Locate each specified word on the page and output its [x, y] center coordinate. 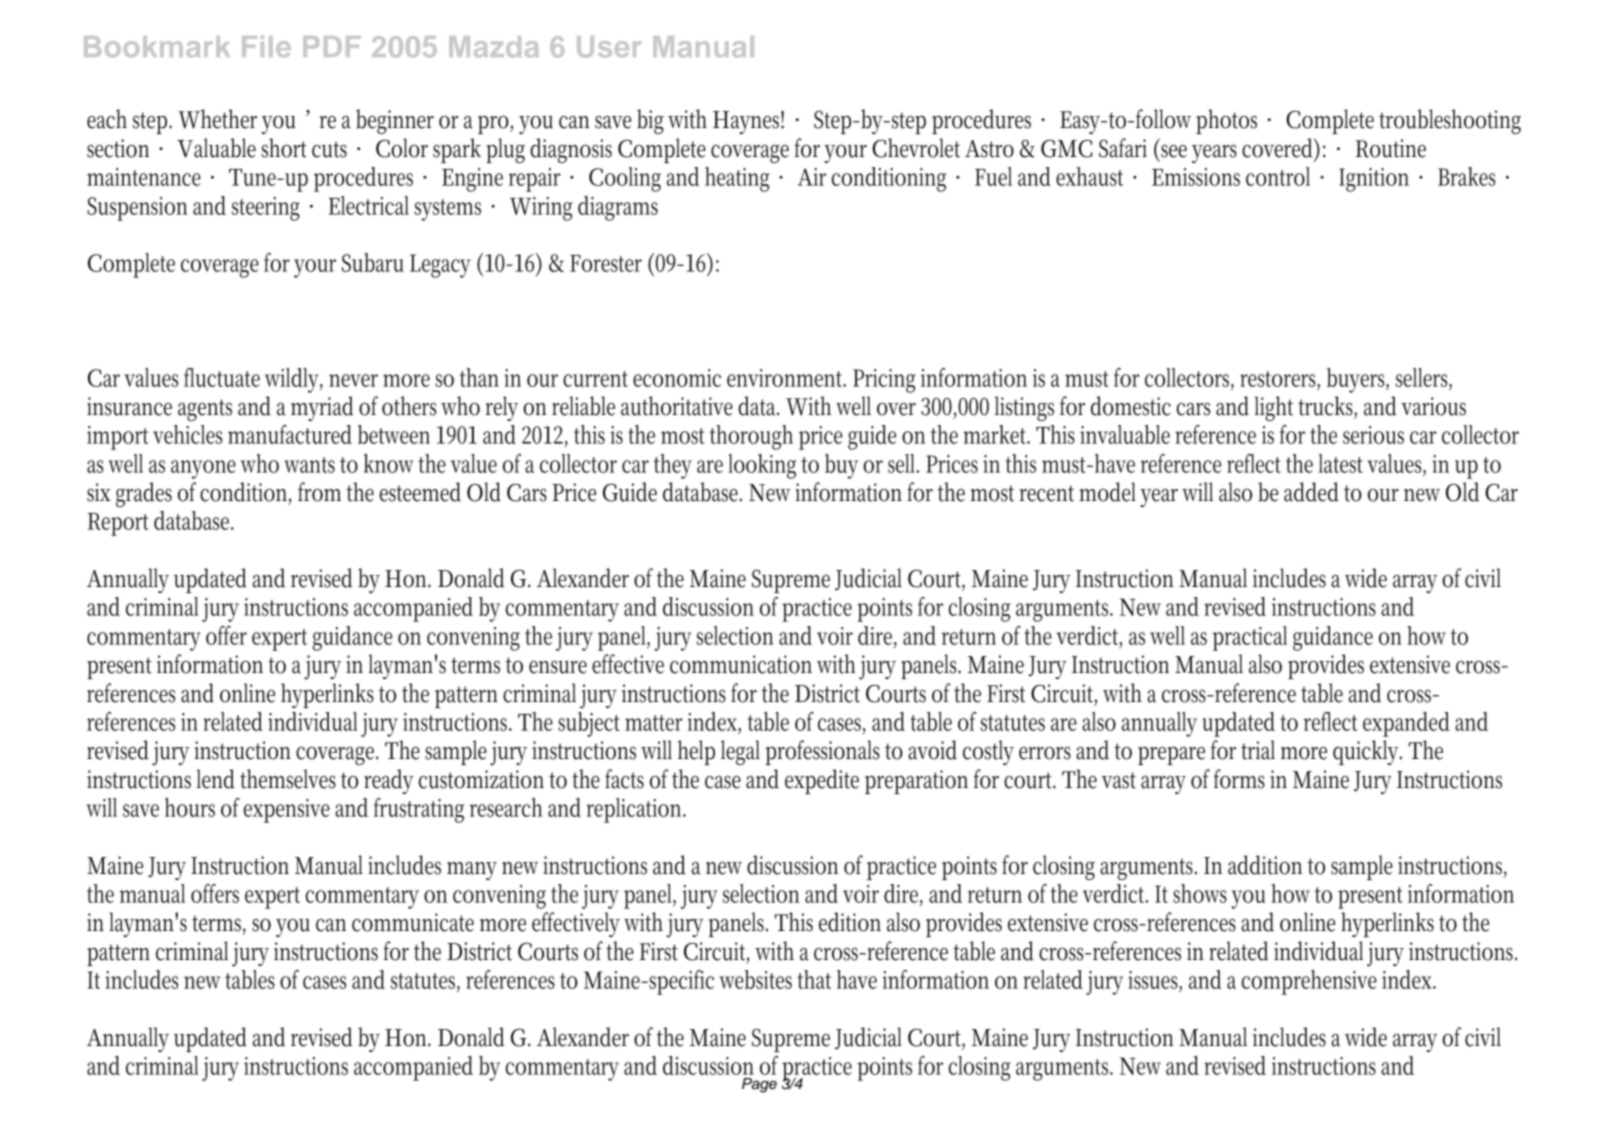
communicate [413, 922]
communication [741, 664]
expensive [287, 811]
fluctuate [222, 377]
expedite [822, 781]
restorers [1280, 380]
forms [1239, 779]
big [650, 121]
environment [786, 378]
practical [1250, 638]
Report [118, 524]
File [266, 46]
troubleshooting [1450, 121]
